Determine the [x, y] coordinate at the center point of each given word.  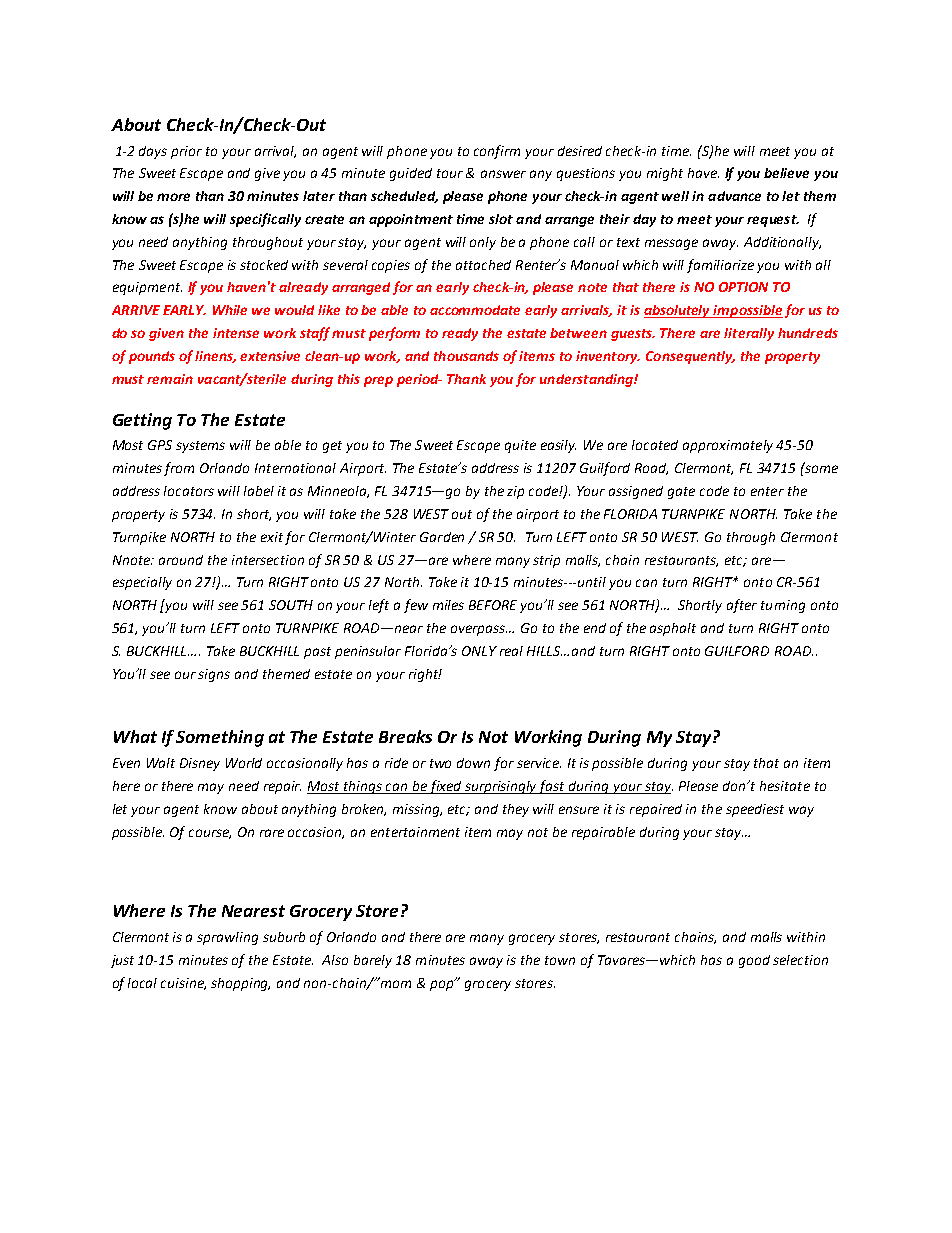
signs [214, 675]
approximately [728, 446]
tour [450, 173]
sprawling [227, 938]
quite [520, 446]
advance [734, 196]
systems [200, 447]
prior [186, 152]
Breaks [405, 736]
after [742, 606]
